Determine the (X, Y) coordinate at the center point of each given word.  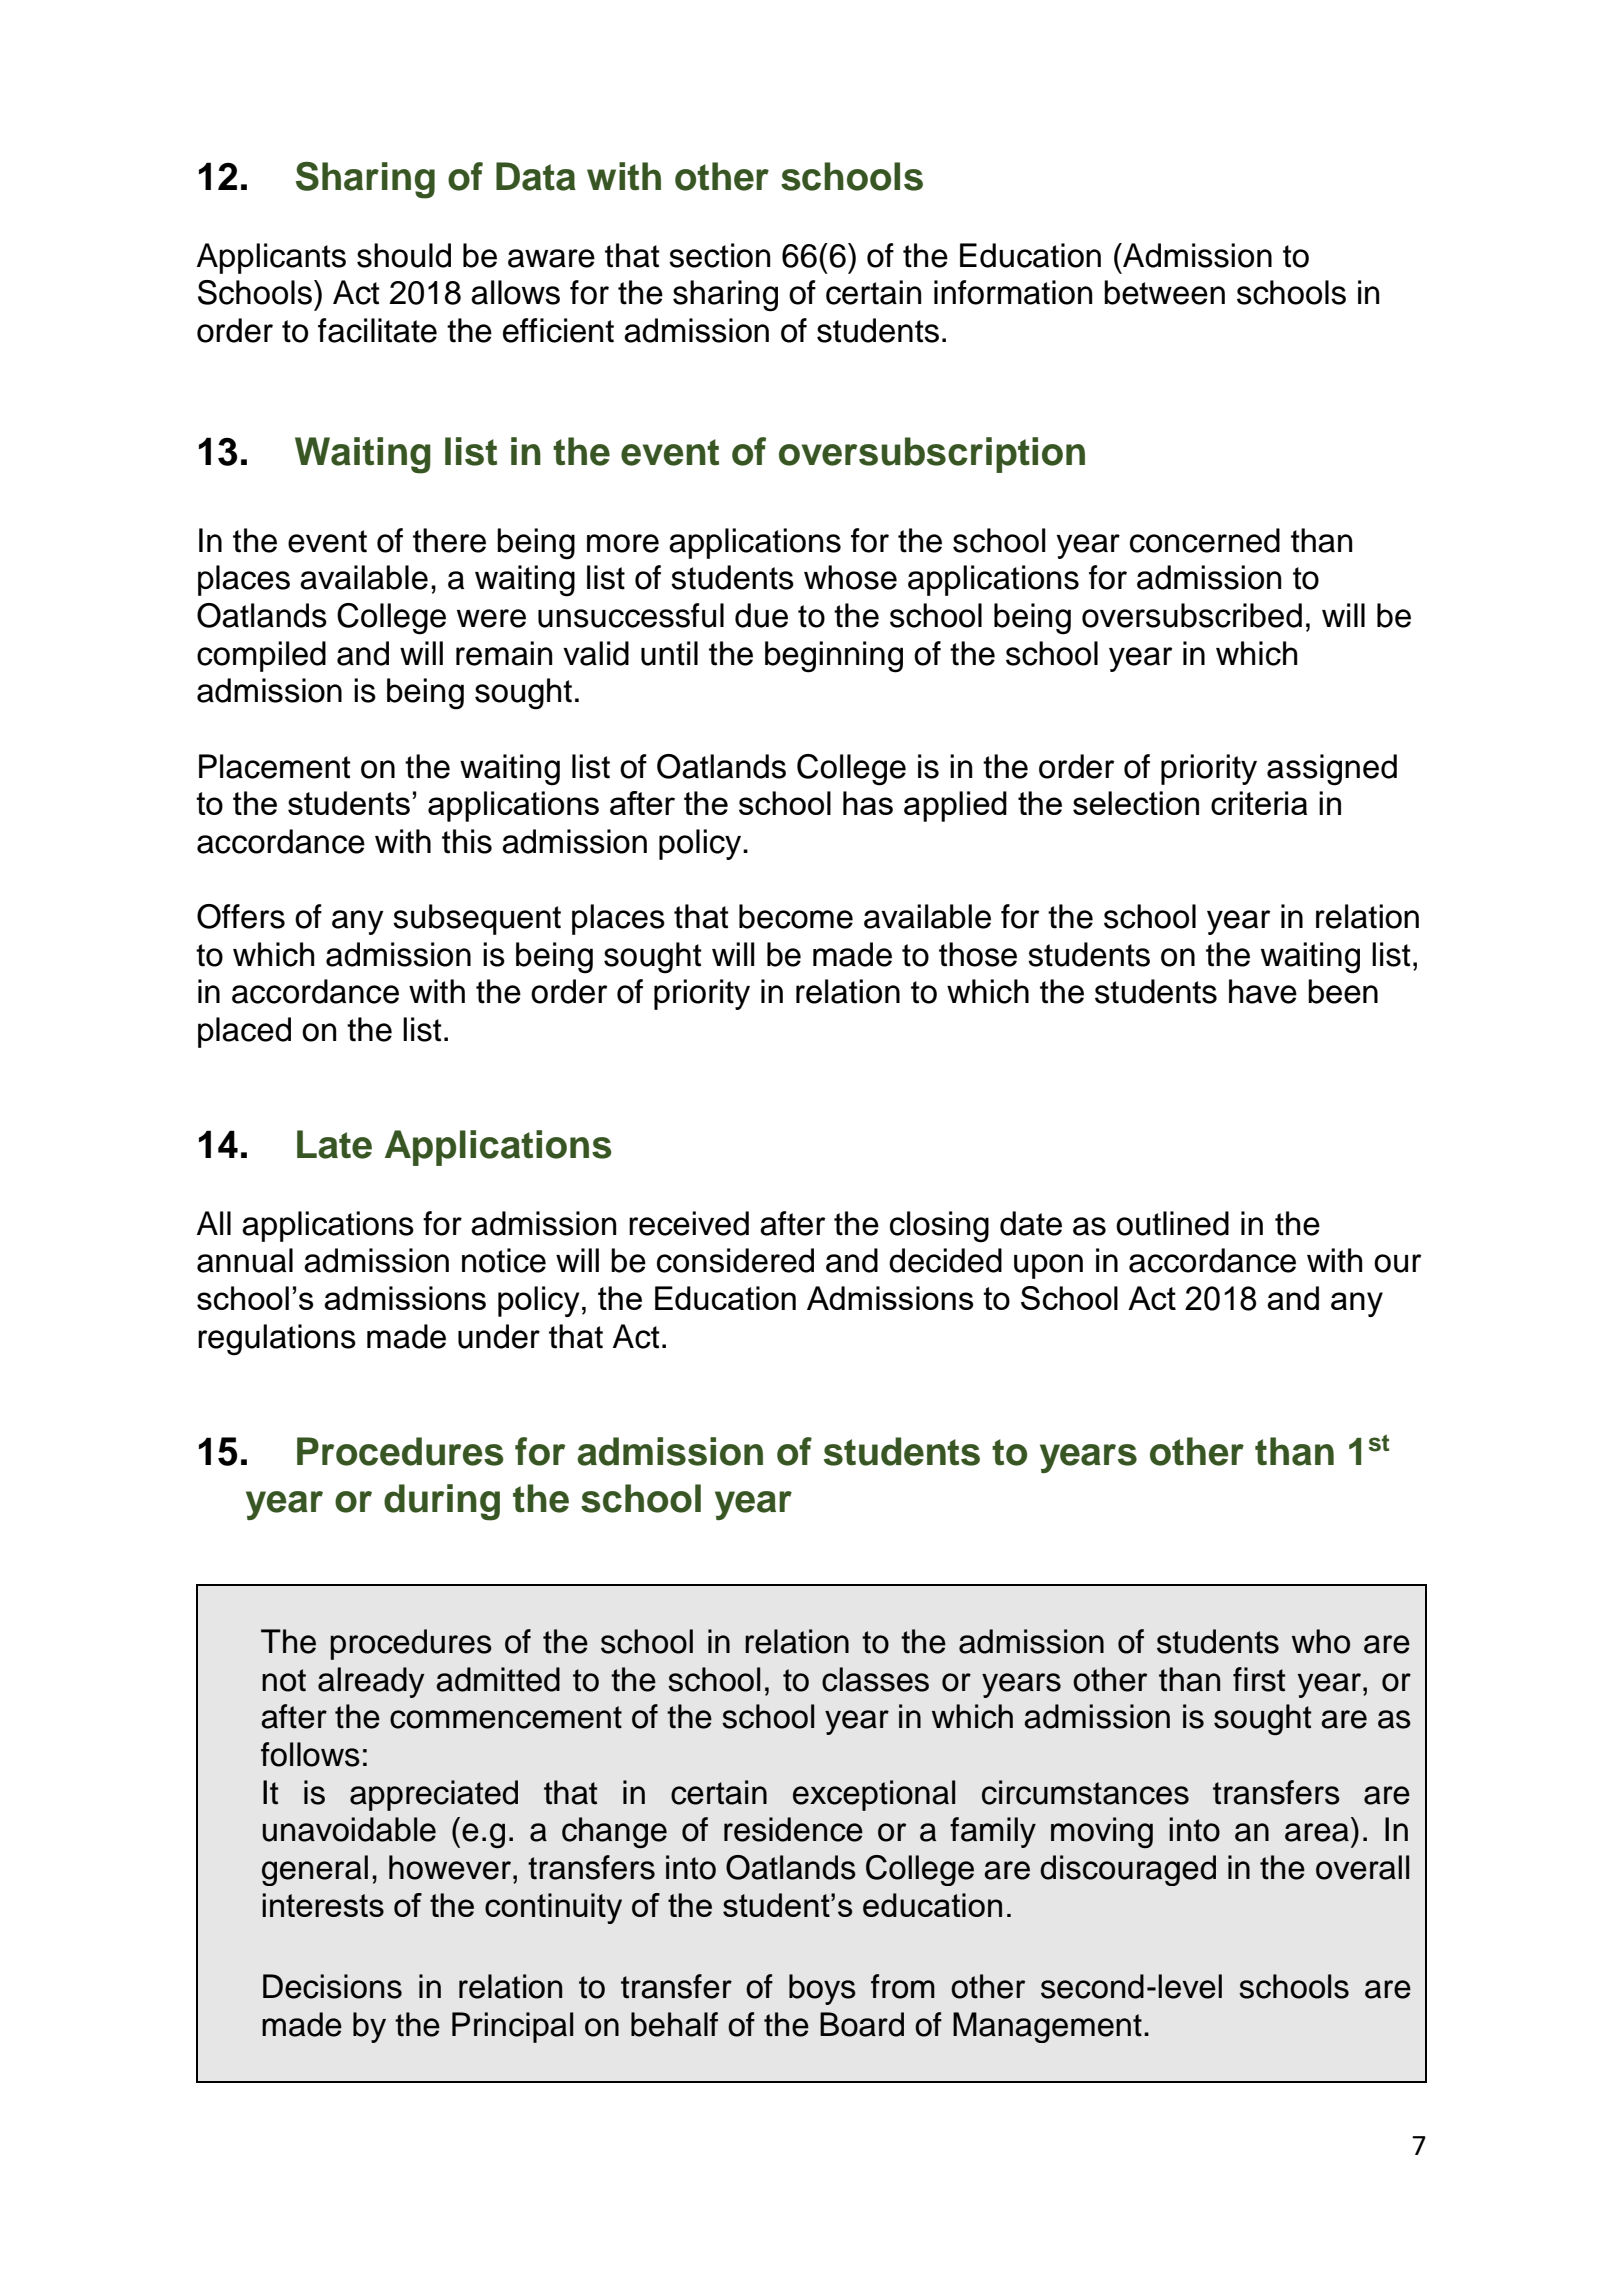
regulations (277, 1340)
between (1164, 292)
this (467, 841)
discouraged (1128, 1870)
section (719, 255)
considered (735, 1260)
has (868, 803)
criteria (1259, 803)
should (404, 255)
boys (822, 1989)
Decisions (332, 1986)
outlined (1172, 1223)
